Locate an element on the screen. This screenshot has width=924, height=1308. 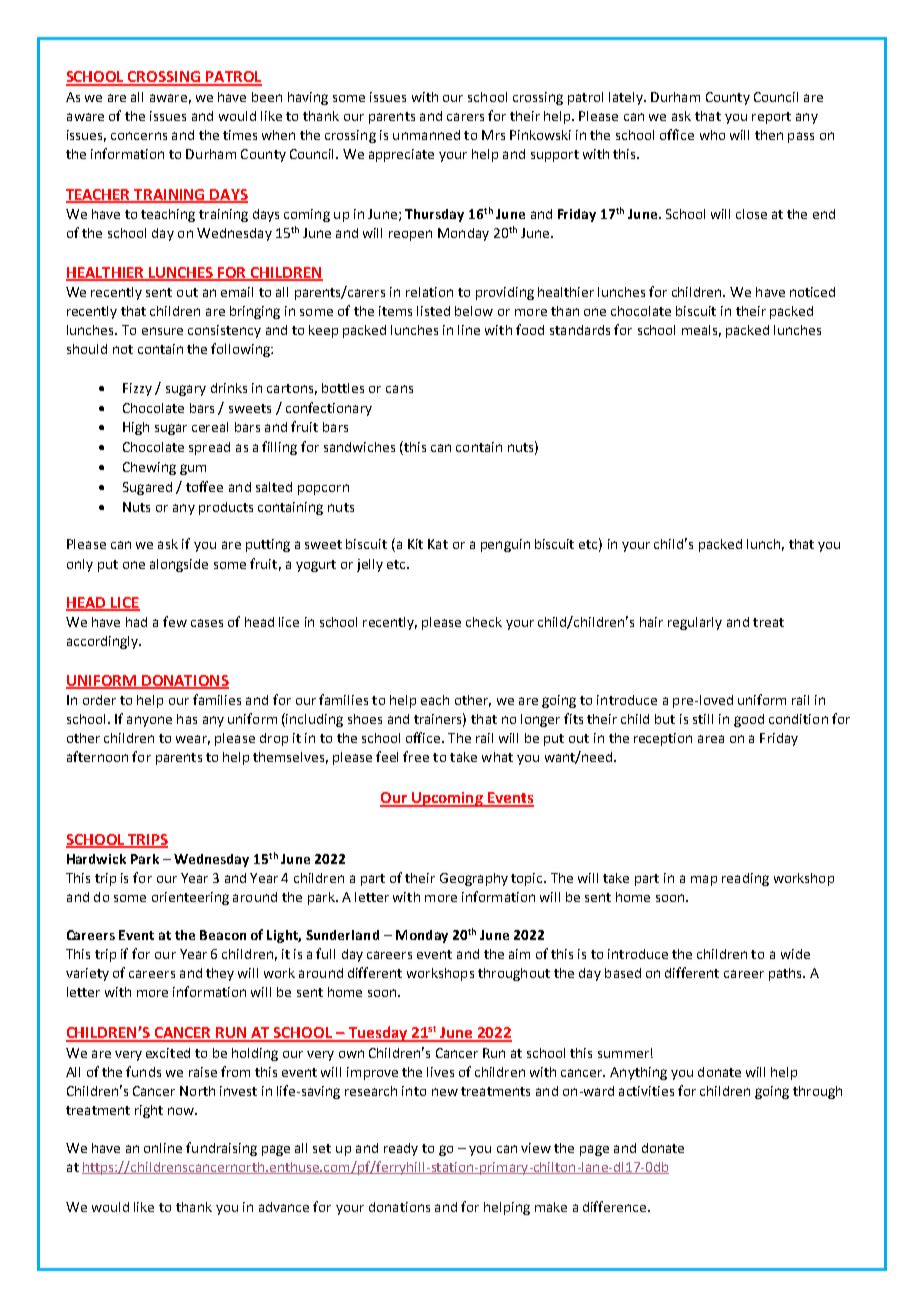
fundraising is located at coordinates (221, 1149).
